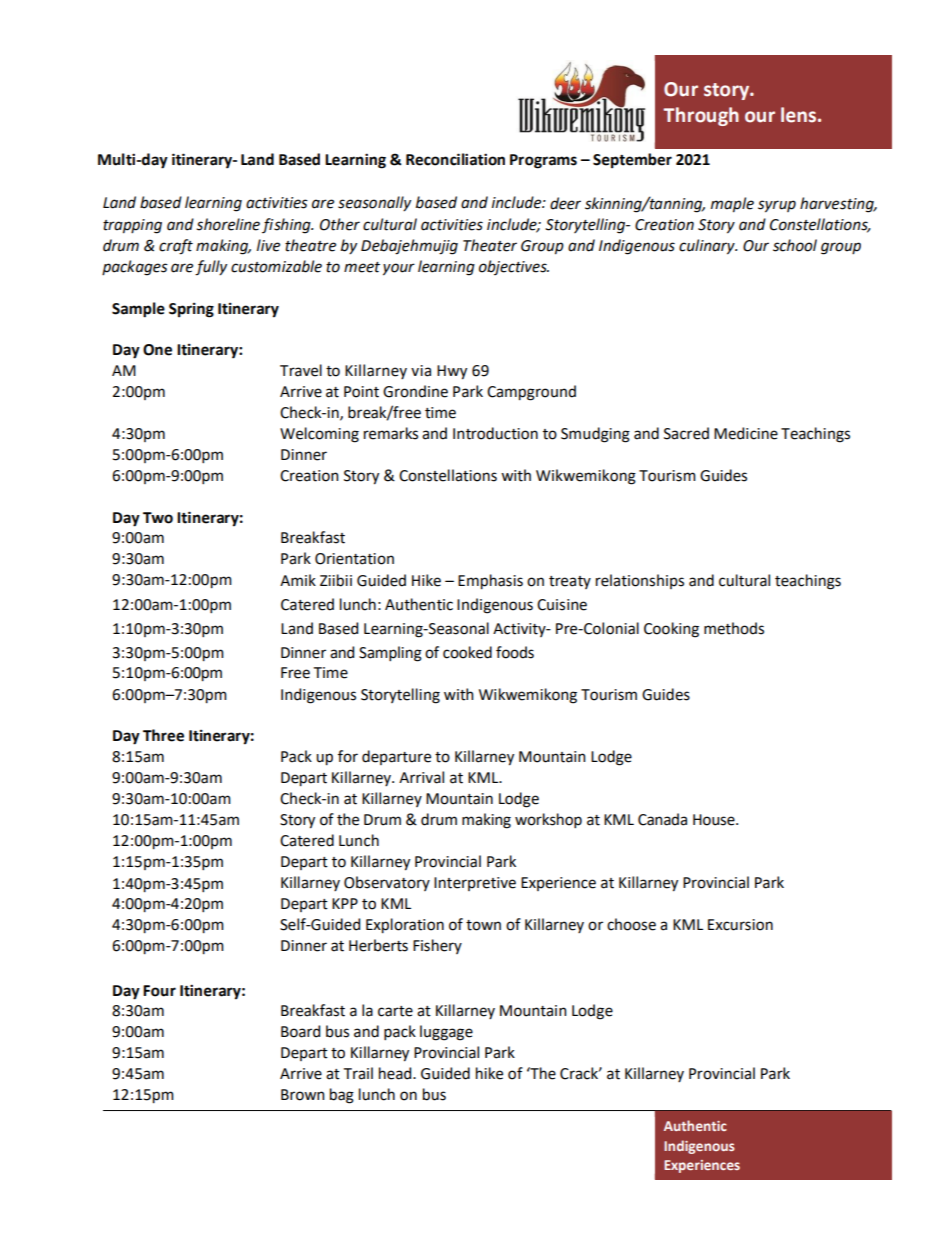 This screenshot has height=1233, width=952. I want to click on Two, so click(158, 518).
